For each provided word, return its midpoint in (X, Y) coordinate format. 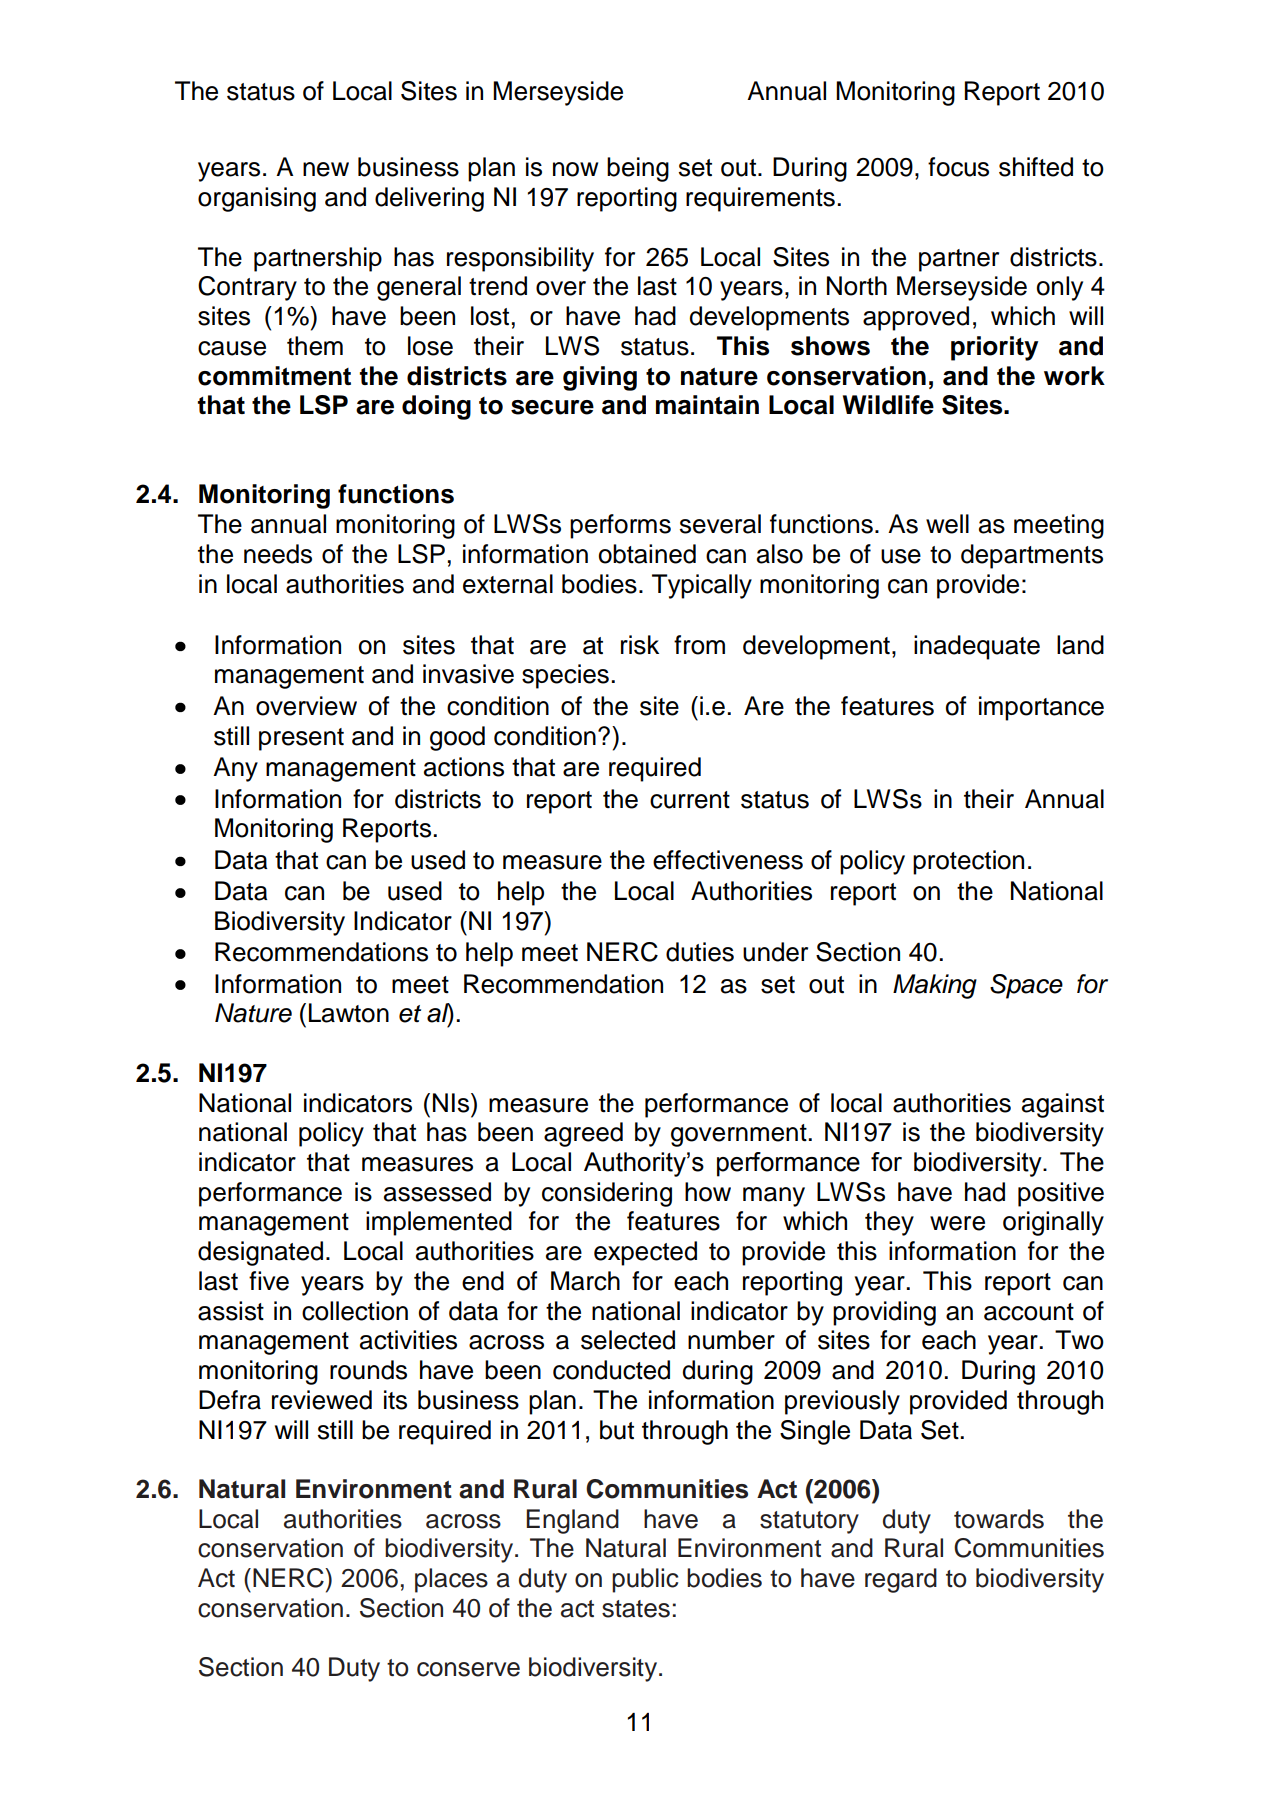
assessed (437, 1192)
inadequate (977, 647)
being (638, 169)
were (957, 1223)
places (451, 1580)
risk (640, 645)
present (301, 739)
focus (958, 167)
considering (607, 1194)
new (326, 169)
